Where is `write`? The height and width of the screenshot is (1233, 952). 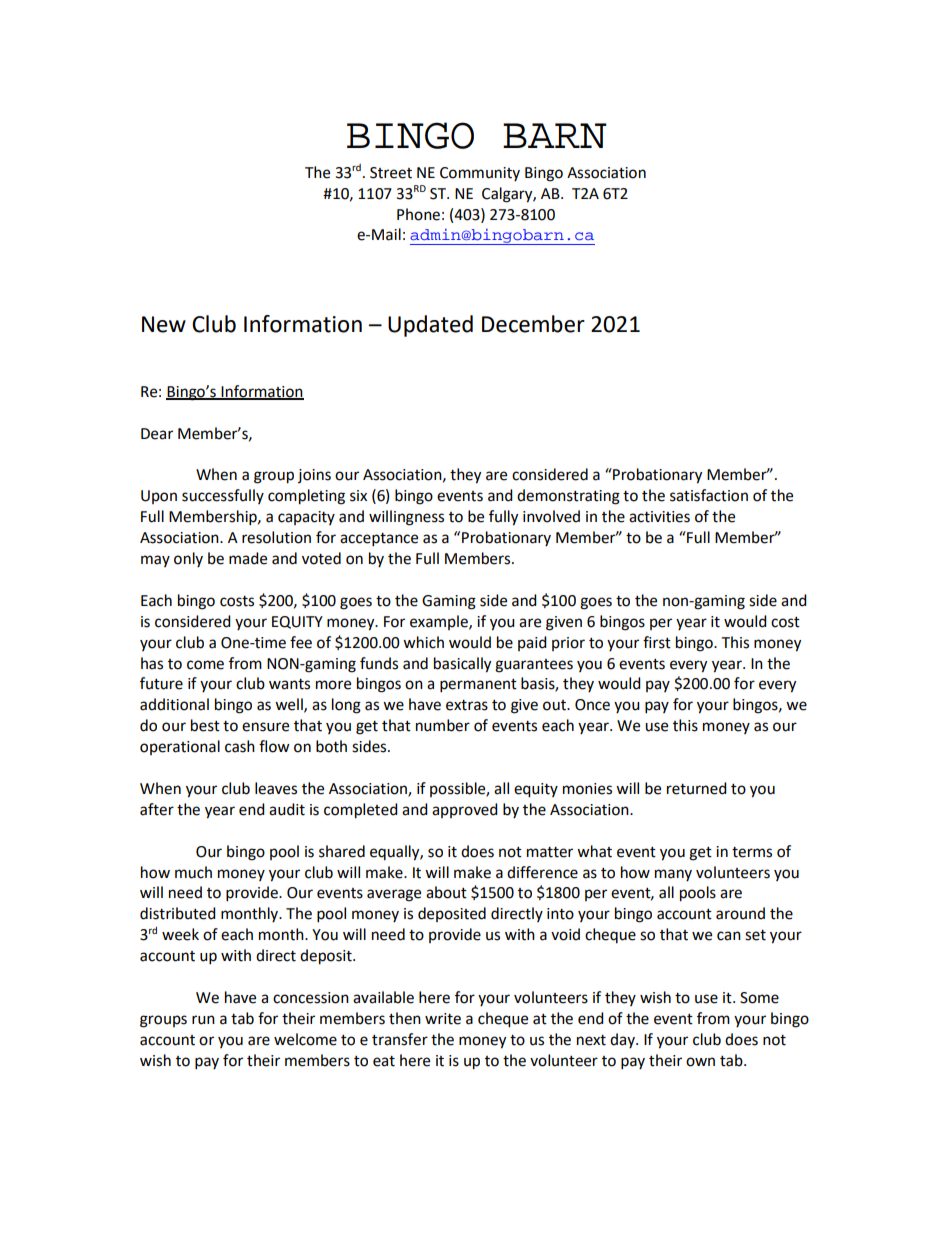 write is located at coordinates (443, 1019).
